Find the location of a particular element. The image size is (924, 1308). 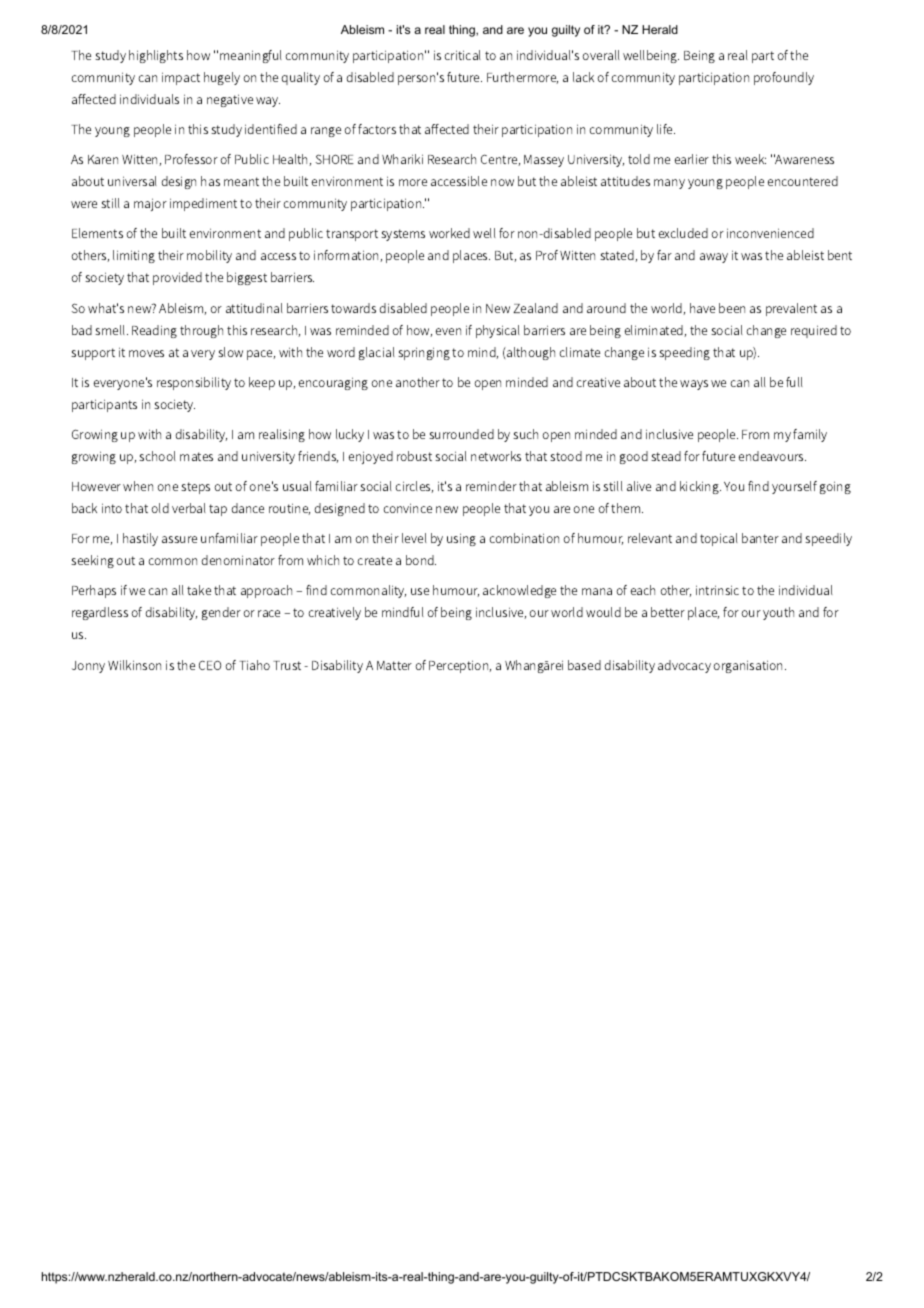

overall is located at coordinates (601, 55).
